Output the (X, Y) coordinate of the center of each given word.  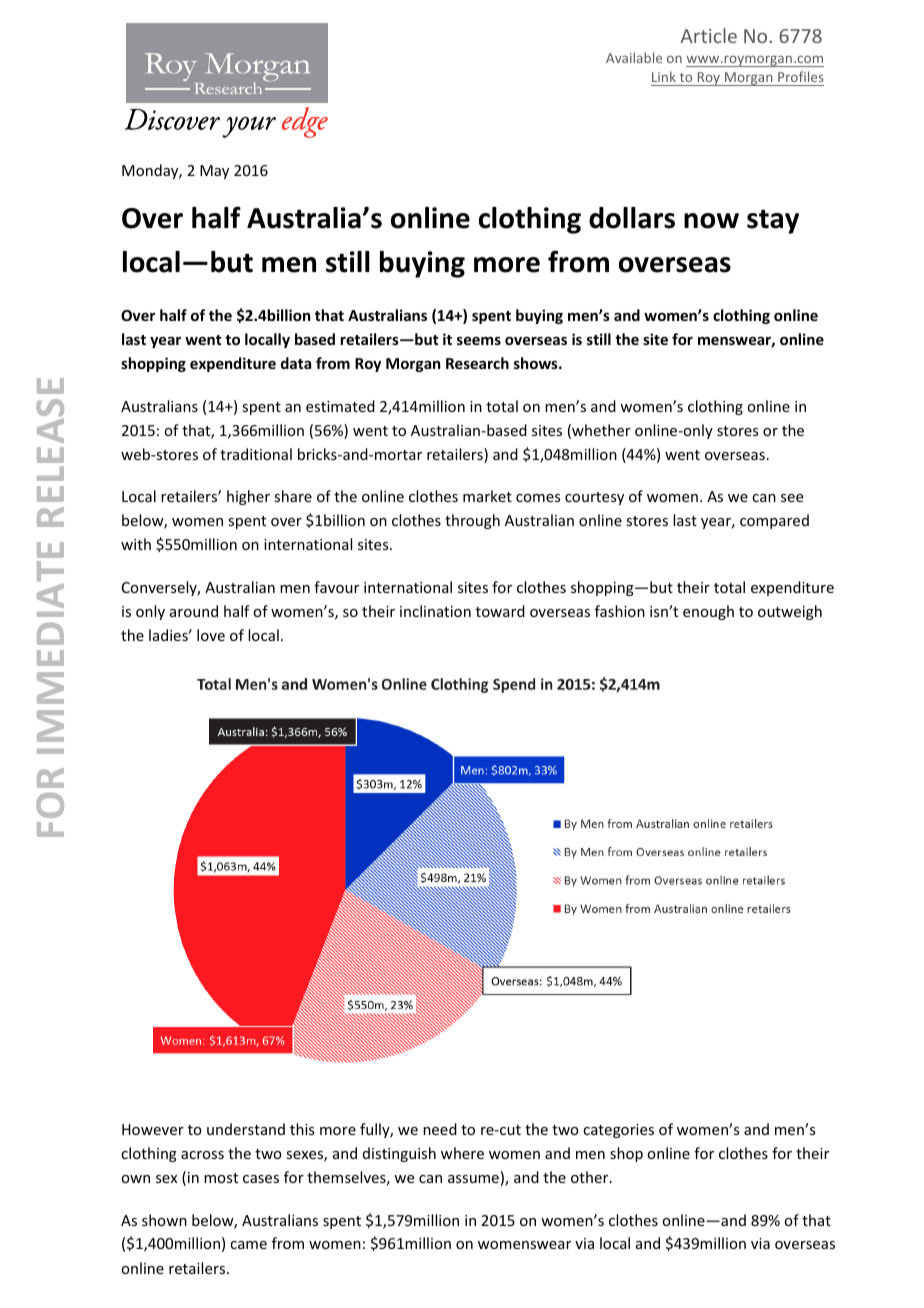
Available (634, 57)
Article (709, 35)
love (211, 635)
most (221, 1178)
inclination (435, 611)
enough (708, 612)
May (214, 172)
